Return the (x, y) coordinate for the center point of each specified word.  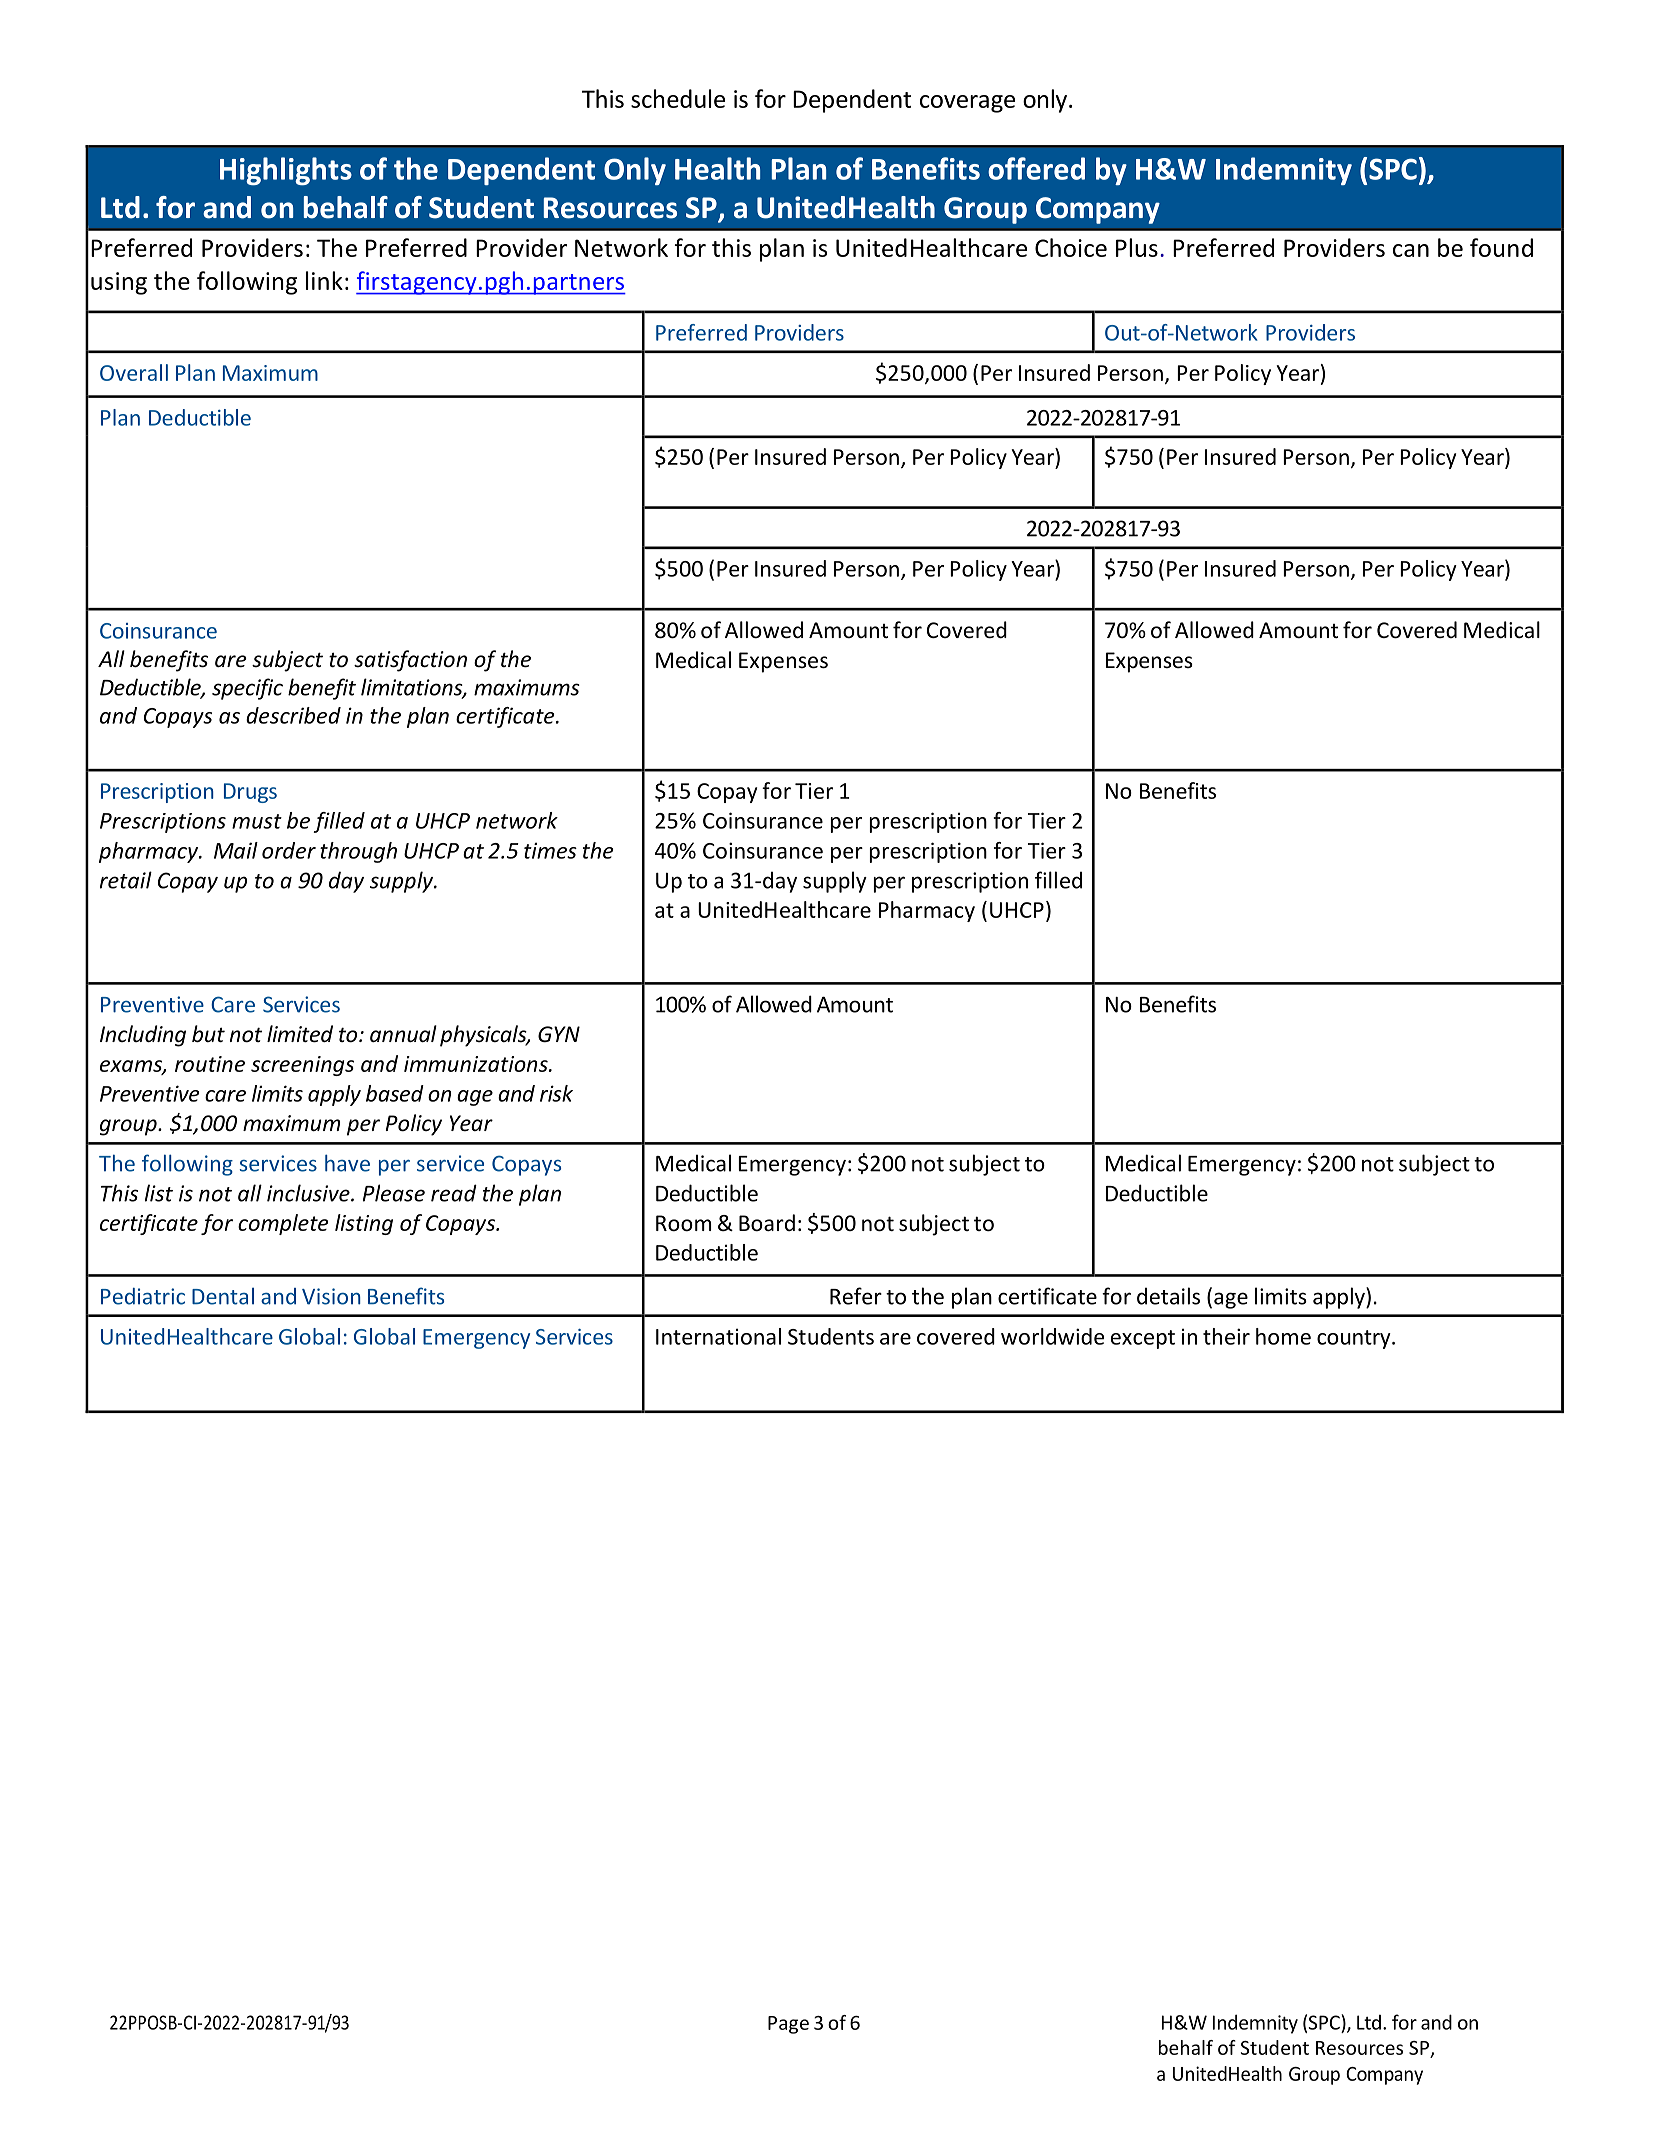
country (1355, 1339)
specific (247, 689)
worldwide (1052, 1336)
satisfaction (410, 661)
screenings (302, 1066)
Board (767, 1223)
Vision (331, 1296)
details (1168, 1296)
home (1283, 1336)
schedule (678, 98)
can (1411, 250)
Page (788, 2025)
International (718, 1336)
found (1501, 247)
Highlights (286, 171)
